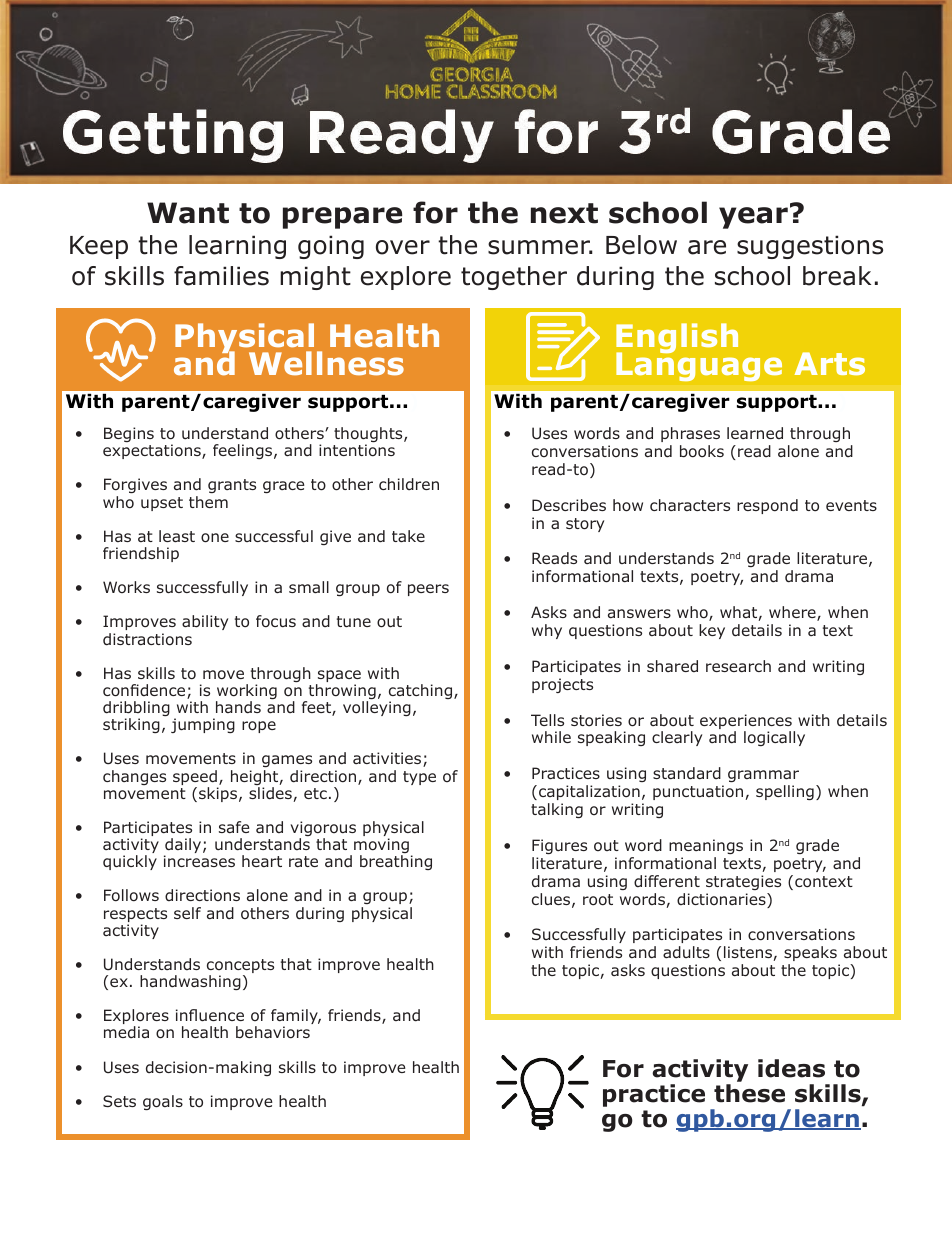 This screenshot has height=1233, width=952. Describe the element at coordinates (753, 218) in the screenshot. I see `year` at that location.
